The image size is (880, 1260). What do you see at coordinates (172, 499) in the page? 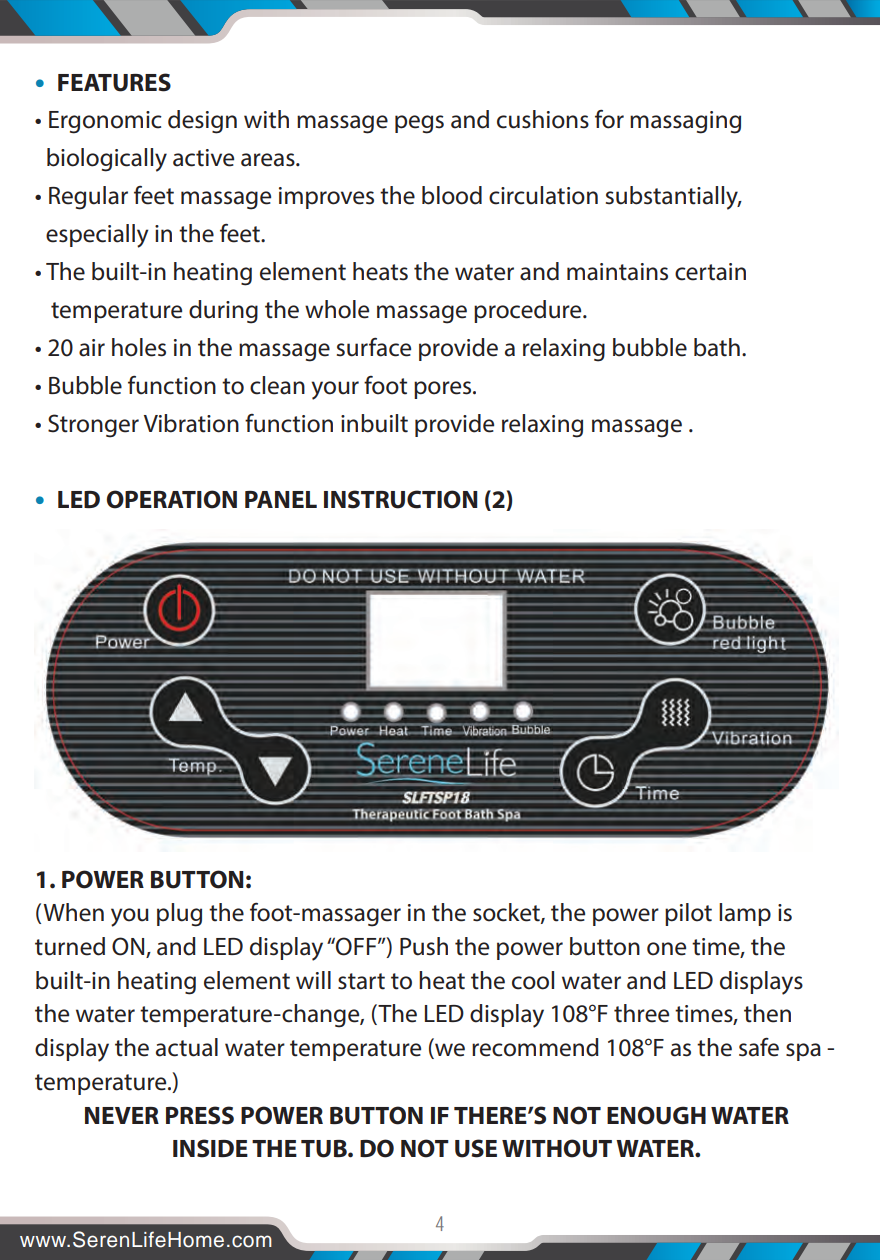
I see `OPERATION` at bounding box center [172, 499].
